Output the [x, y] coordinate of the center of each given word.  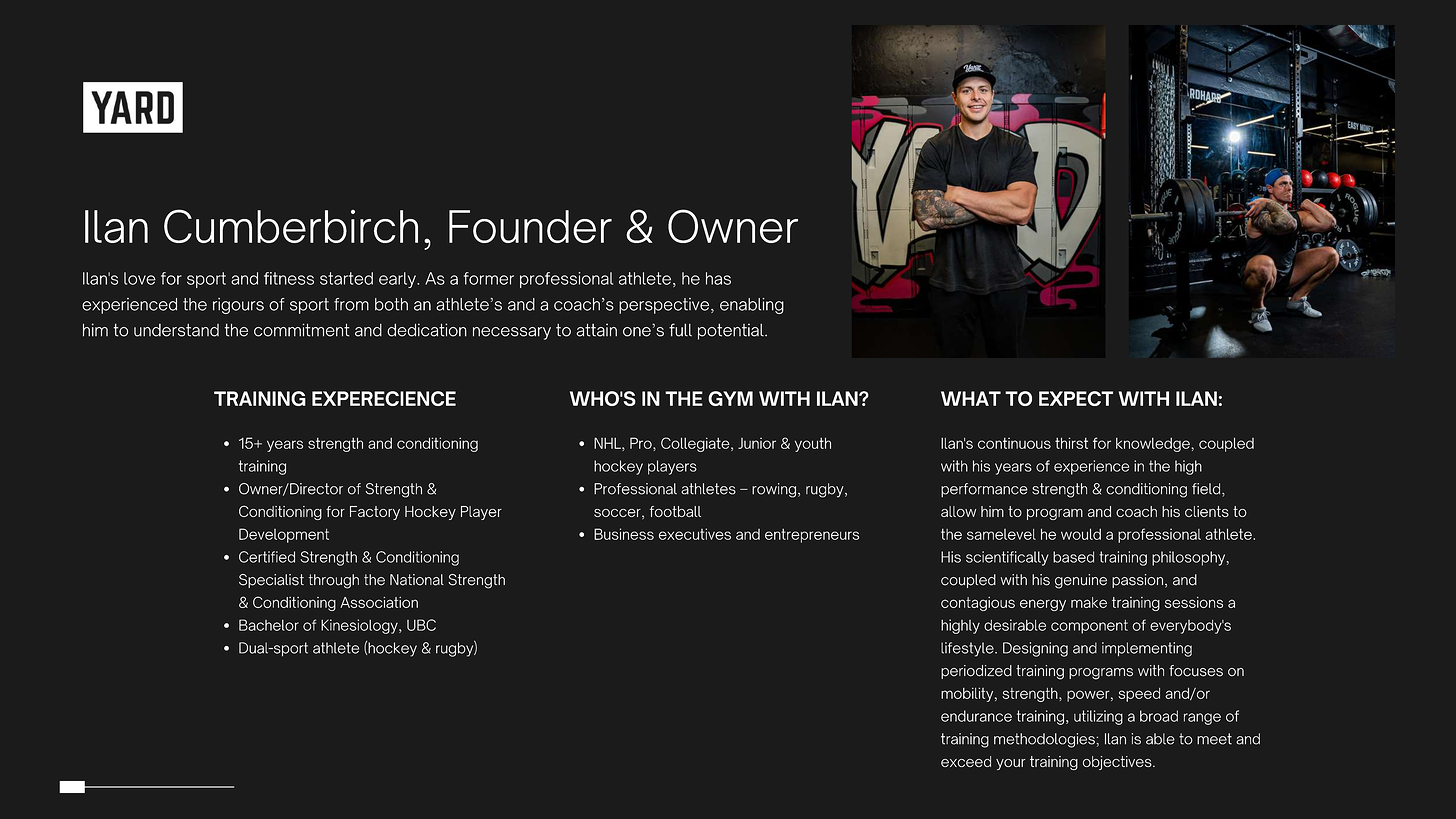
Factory [375, 513]
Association [379, 602]
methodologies [1044, 740]
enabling [752, 306]
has [718, 278]
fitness [289, 278]
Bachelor [269, 625]
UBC [421, 625]
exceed [966, 761]
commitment [301, 330]
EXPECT [1076, 398]
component [1089, 627]
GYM [730, 398]
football [675, 511]
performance [984, 490]
